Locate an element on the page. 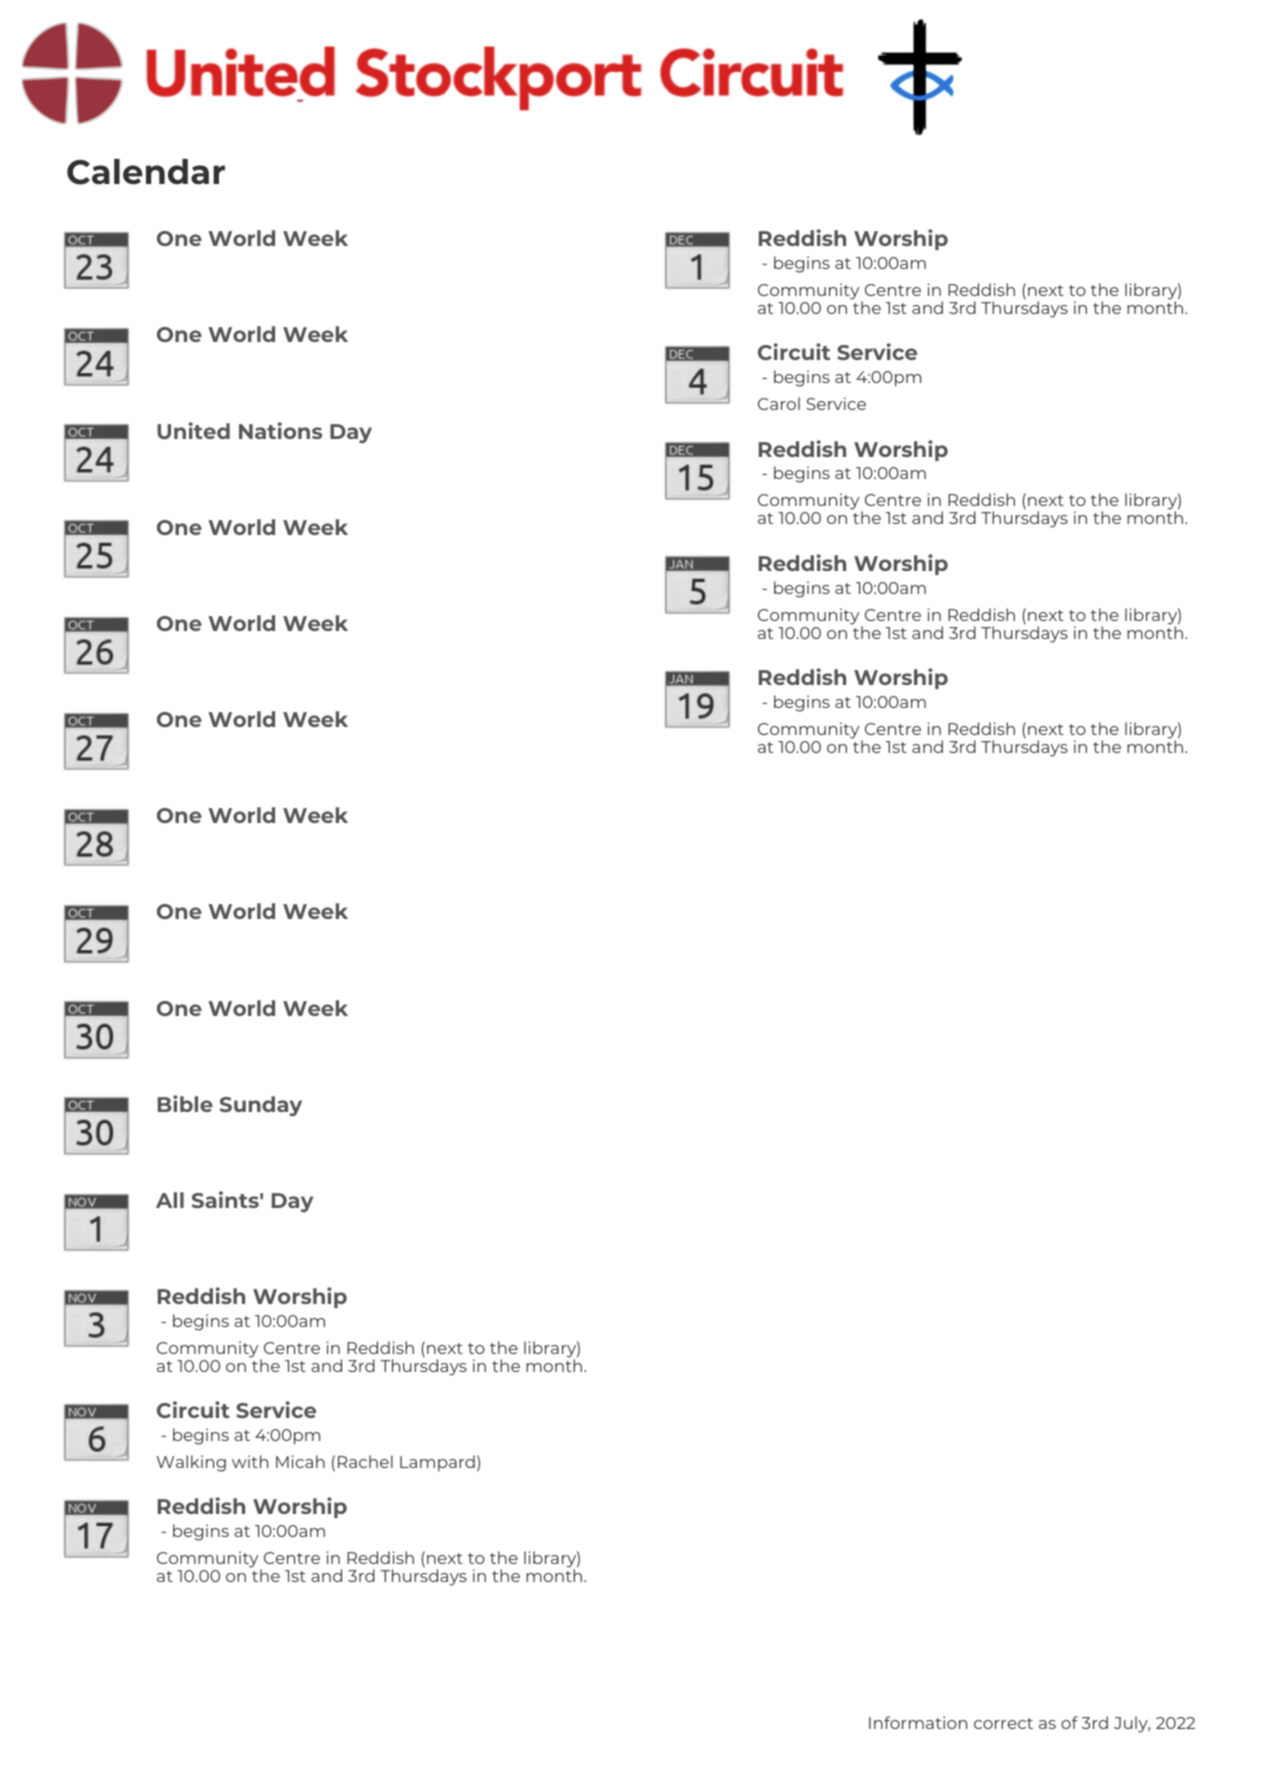 This page has width=1262, height=1785. Bible is located at coordinates (185, 1103).
